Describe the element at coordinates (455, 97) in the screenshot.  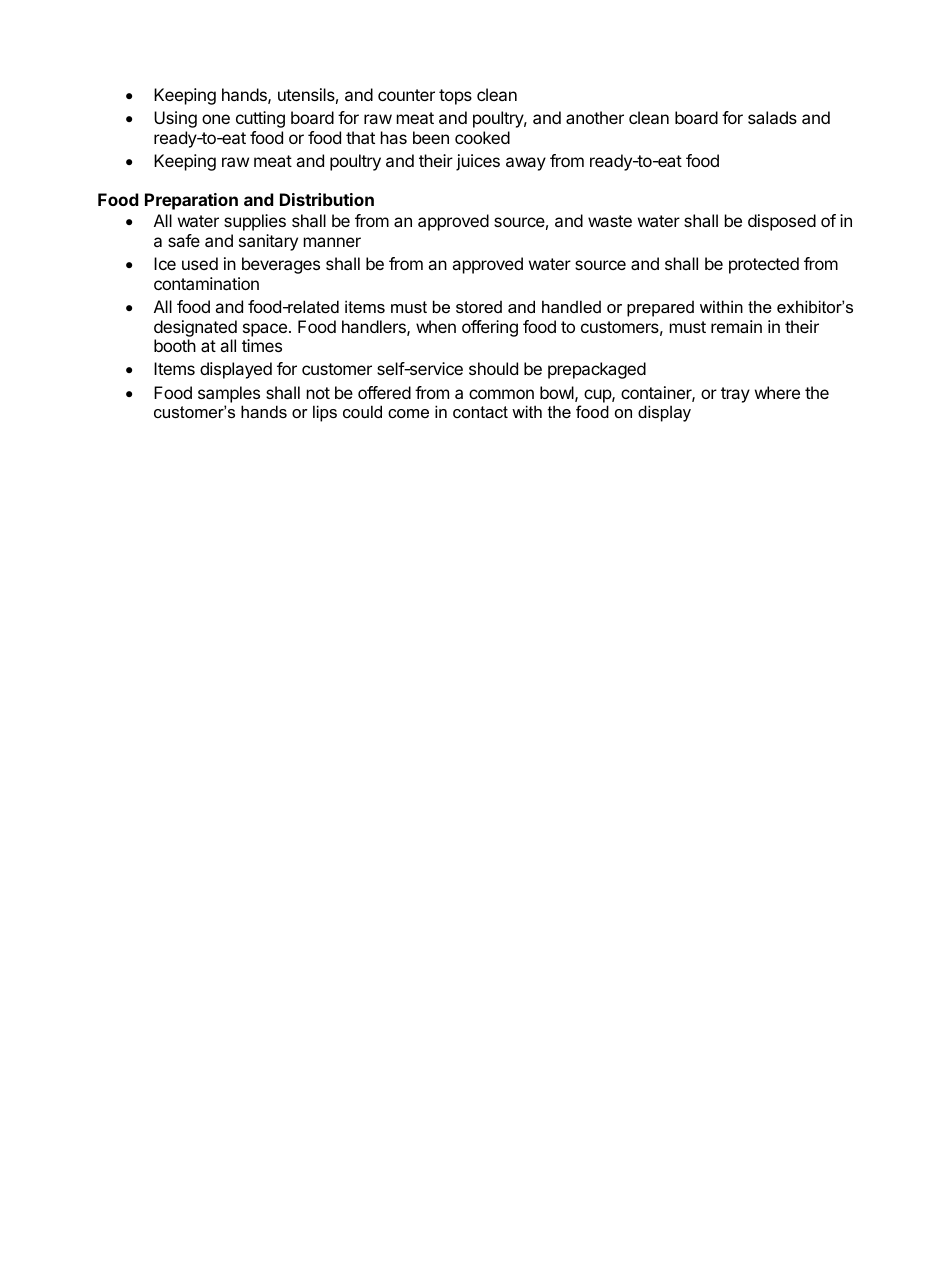
I see `tops` at that location.
